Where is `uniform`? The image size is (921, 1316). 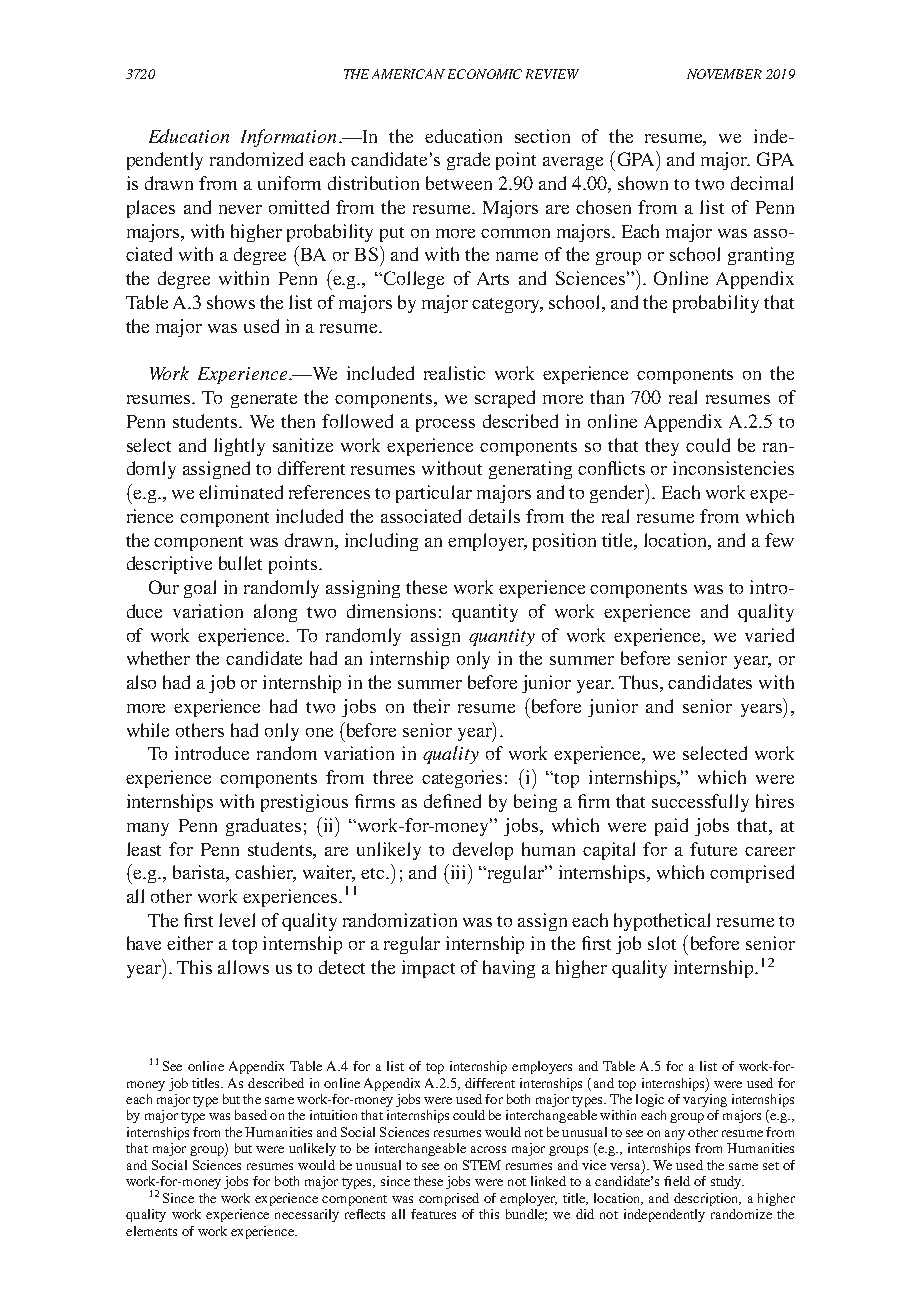
uniform is located at coordinates (289, 183).
